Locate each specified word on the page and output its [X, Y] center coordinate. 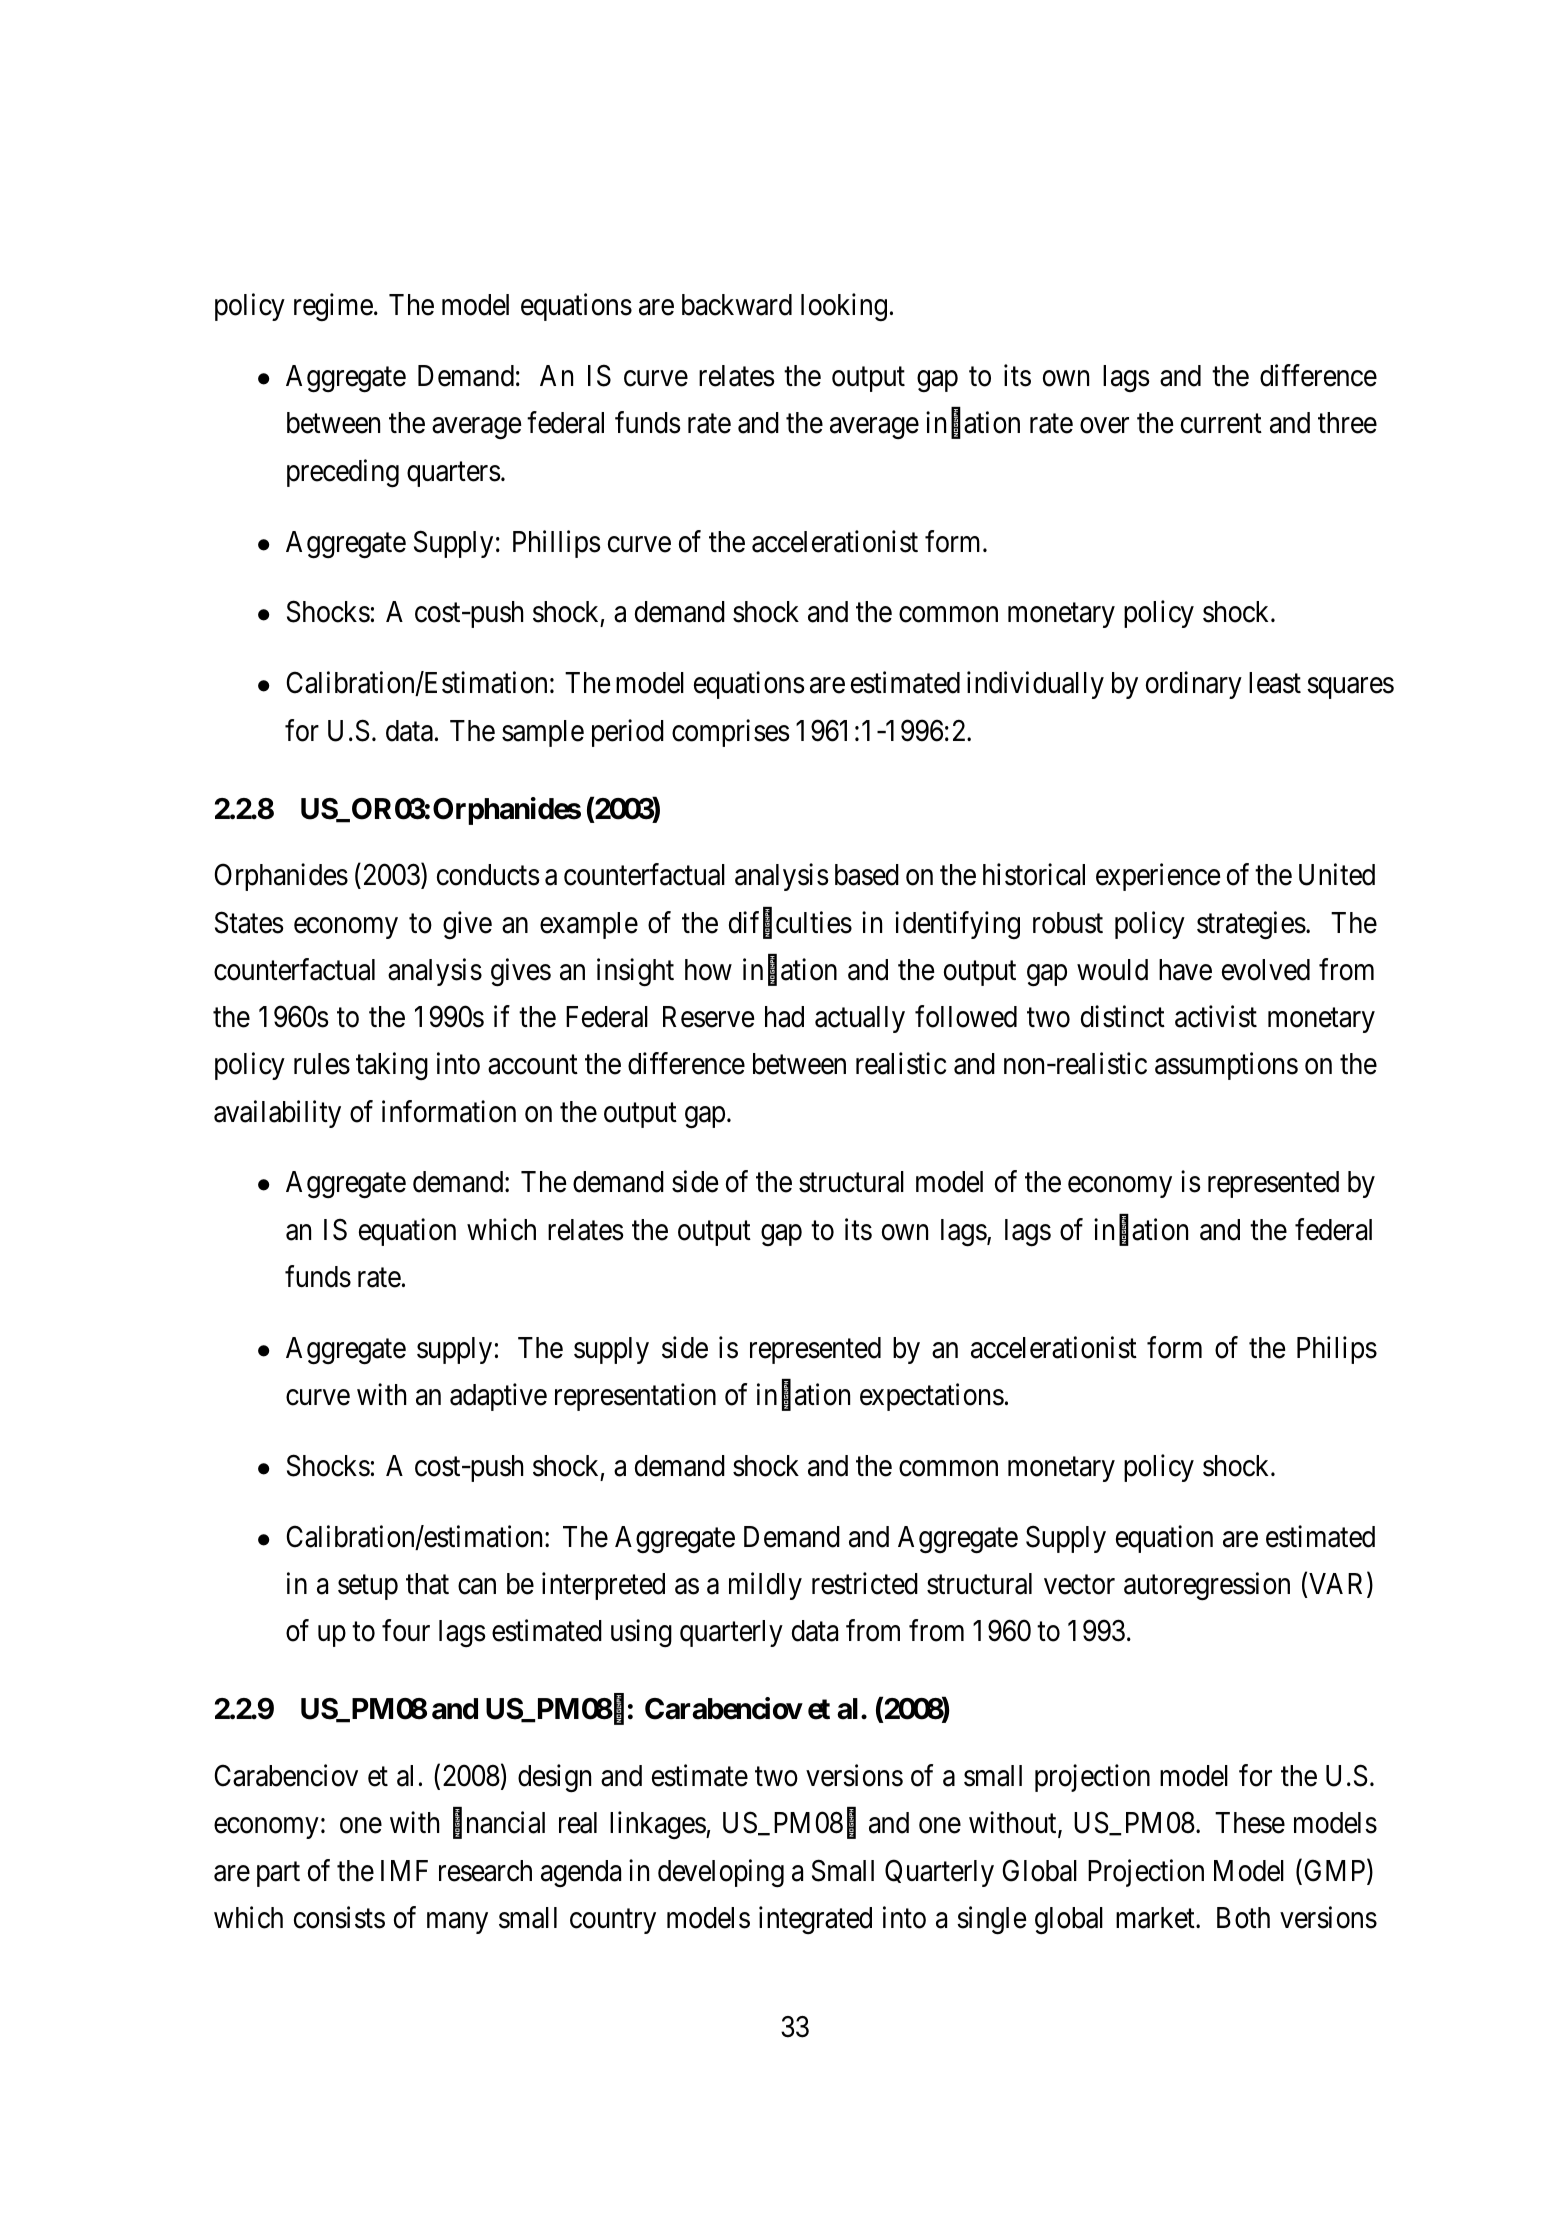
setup [368, 1588]
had [784, 1017]
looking [844, 307]
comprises [731, 733]
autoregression [1207, 1587]
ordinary [1194, 685]
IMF [404, 1870]
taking [392, 1066]
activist [1216, 1016]
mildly [765, 1586]
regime [333, 307]
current [1221, 424]
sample [543, 733]
